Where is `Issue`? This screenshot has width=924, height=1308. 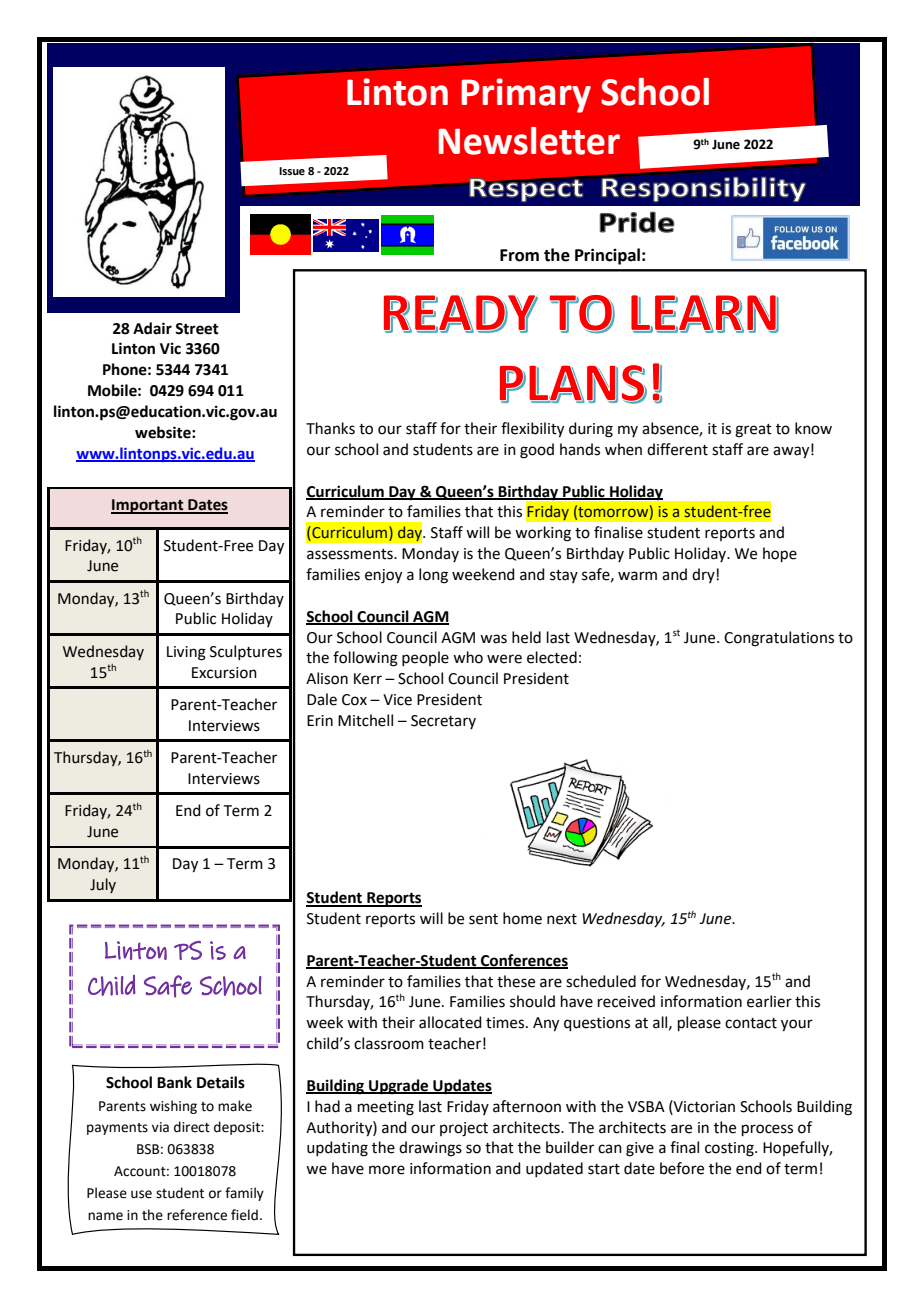 Issue is located at coordinates (292, 171).
